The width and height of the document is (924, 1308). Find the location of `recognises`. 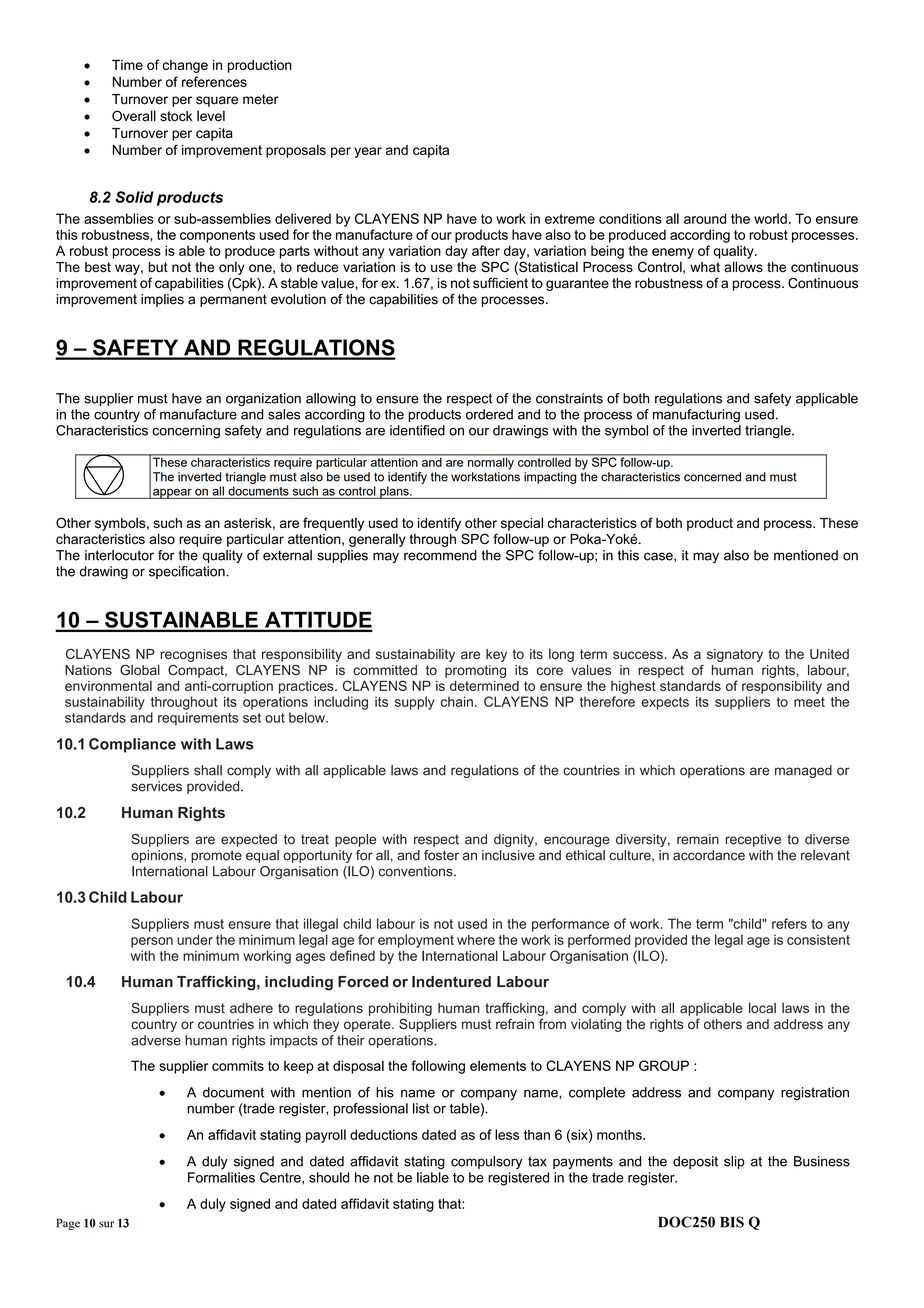

recognises is located at coordinates (193, 655).
